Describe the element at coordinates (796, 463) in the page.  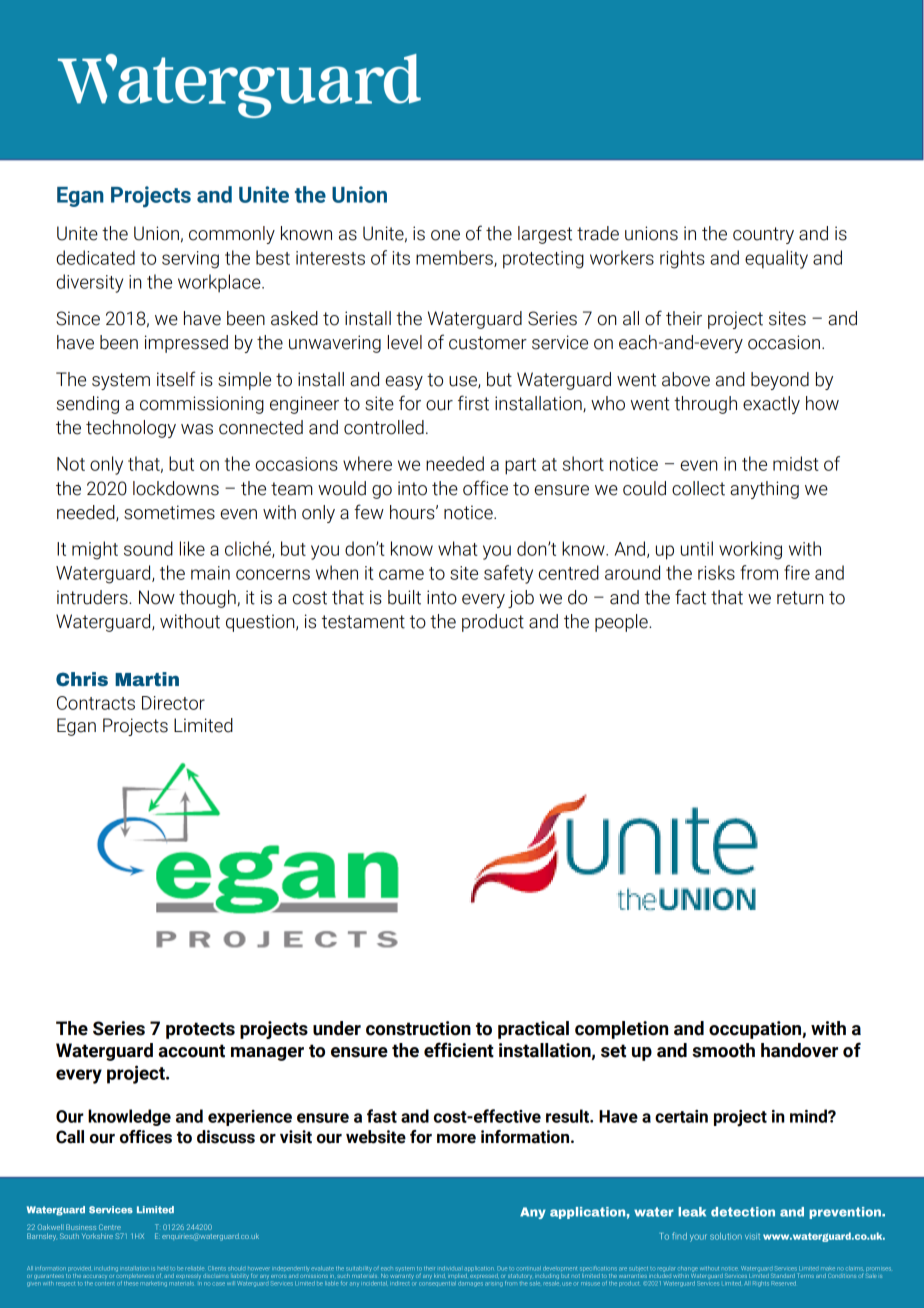
I see `midst` at that location.
